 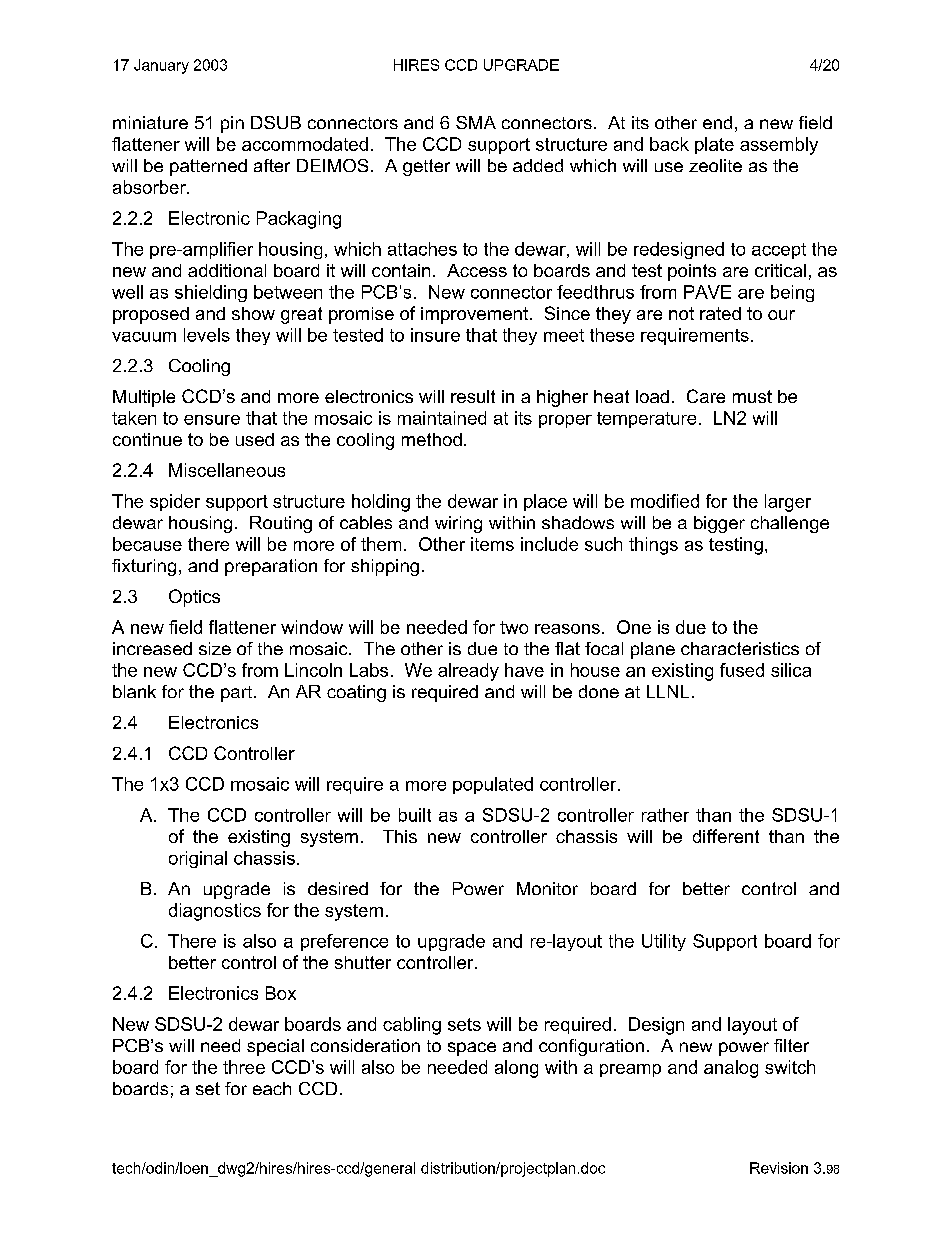 What do you see at coordinates (493, 785) in the image?
I see `populated` at bounding box center [493, 785].
